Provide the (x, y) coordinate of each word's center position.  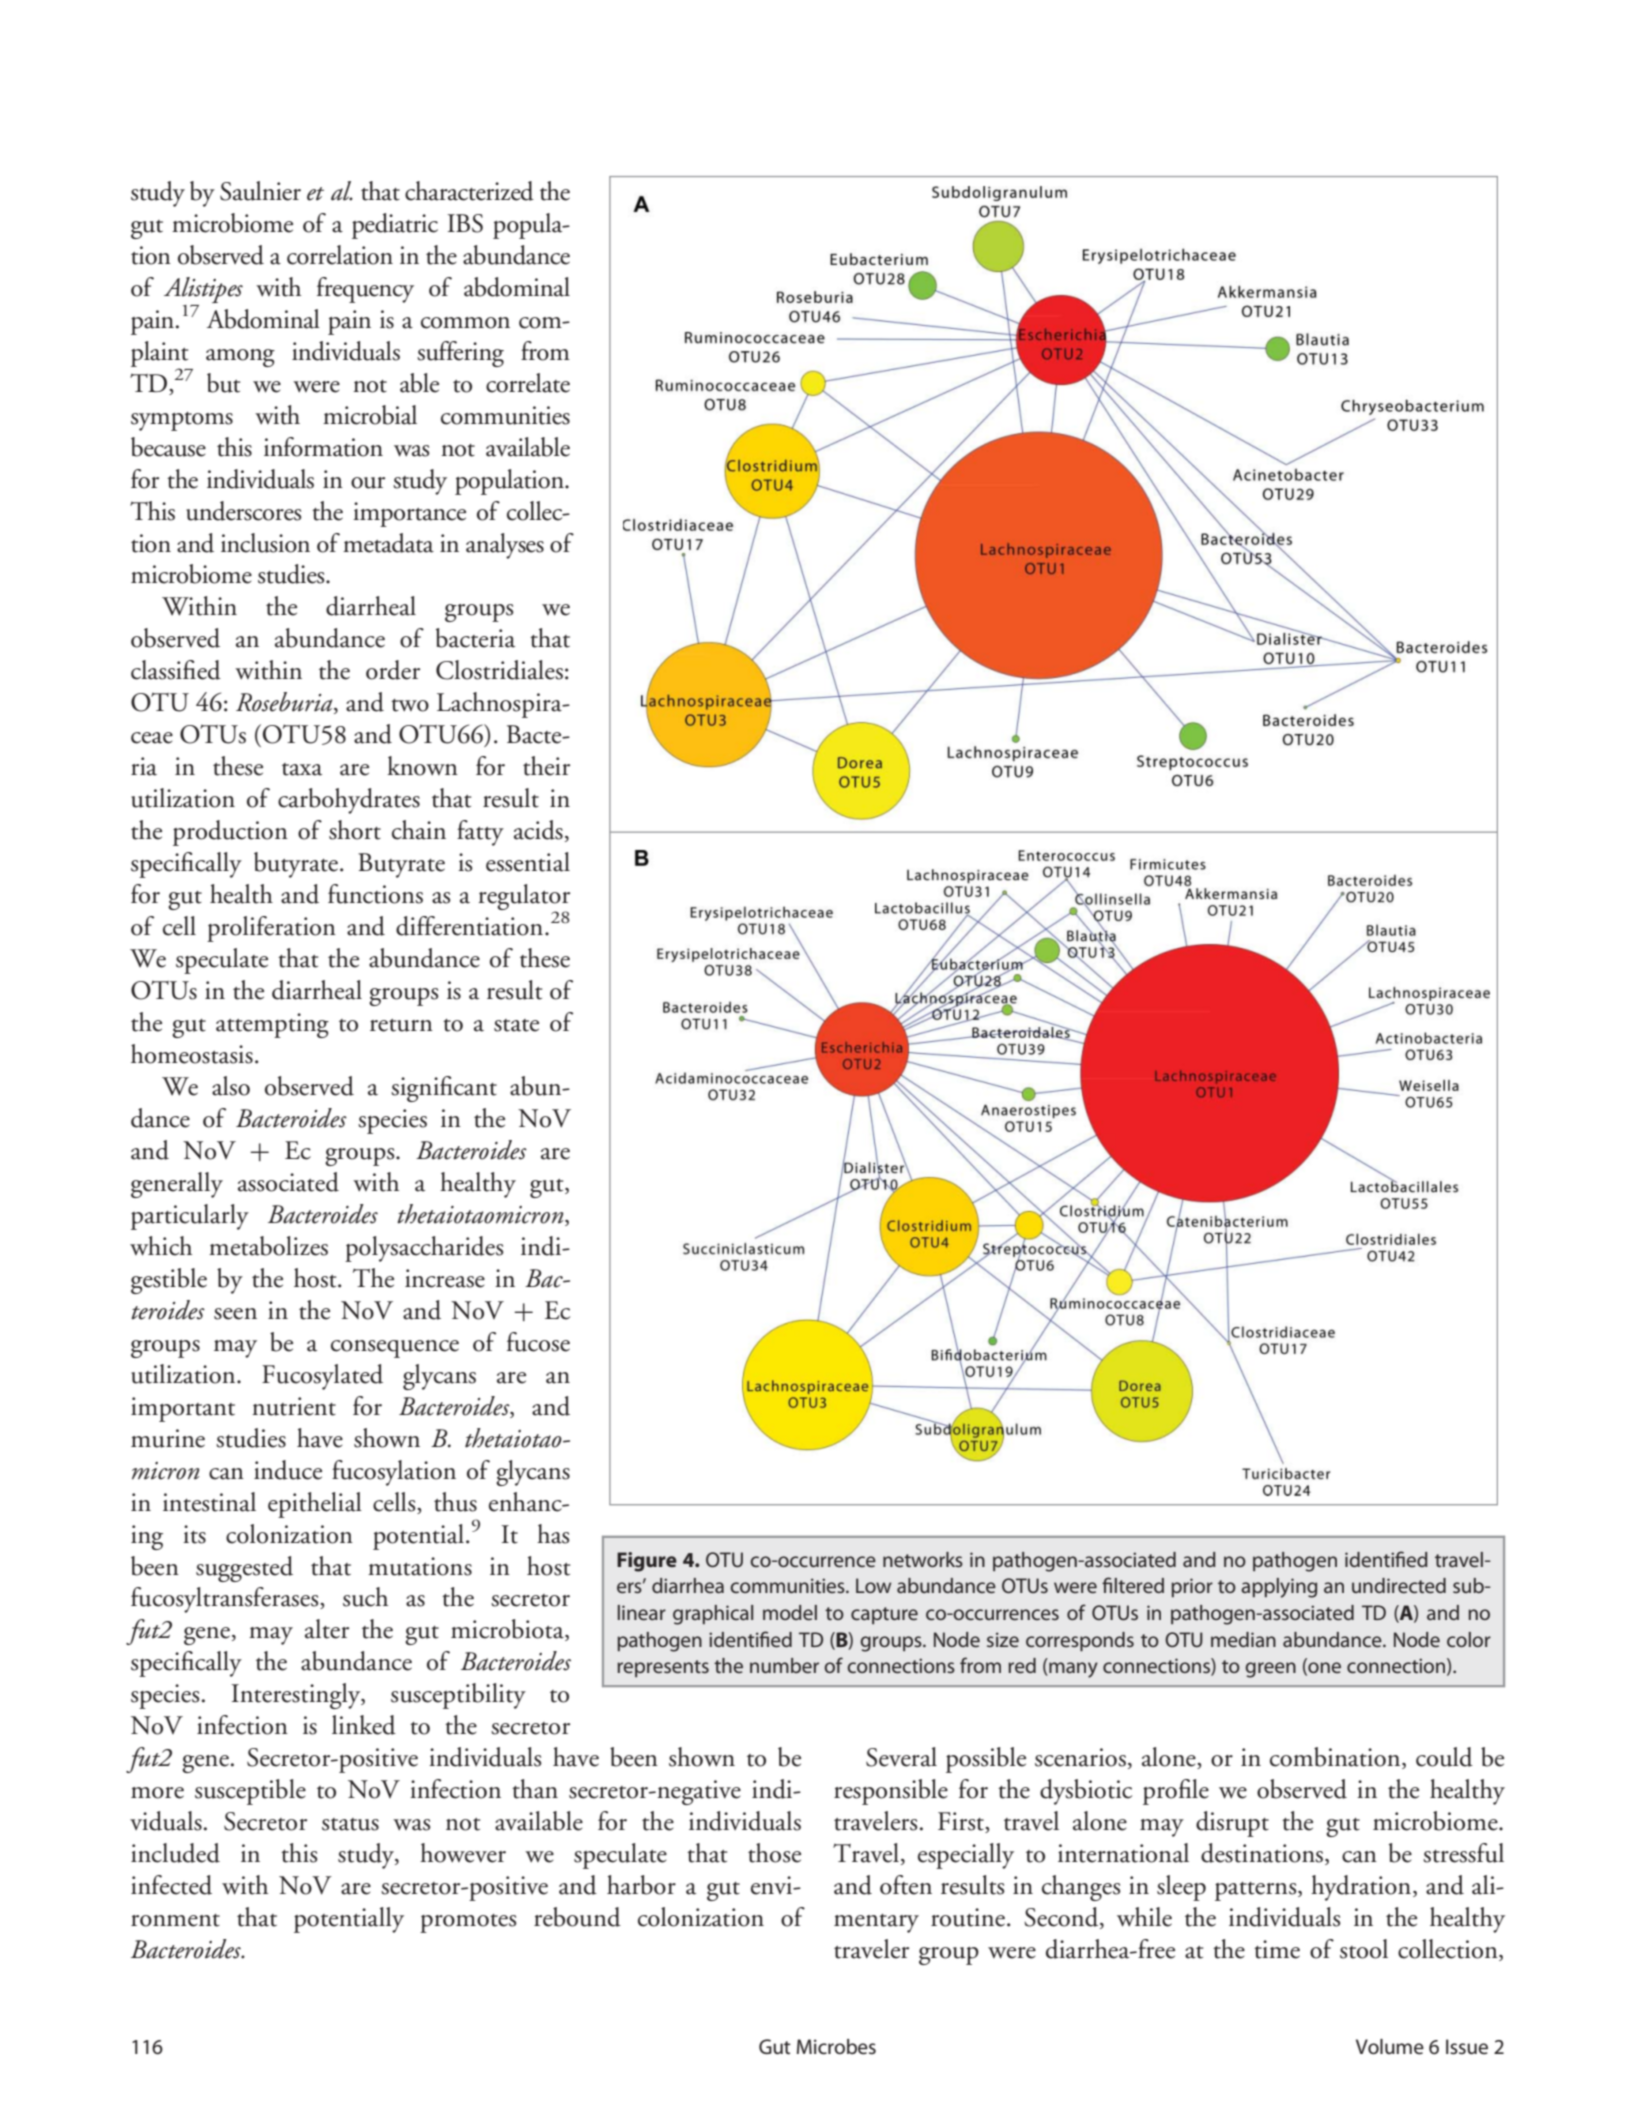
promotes (468, 1923)
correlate (528, 383)
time (1277, 1949)
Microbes (836, 2047)
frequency (365, 290)
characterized (469, 191)
